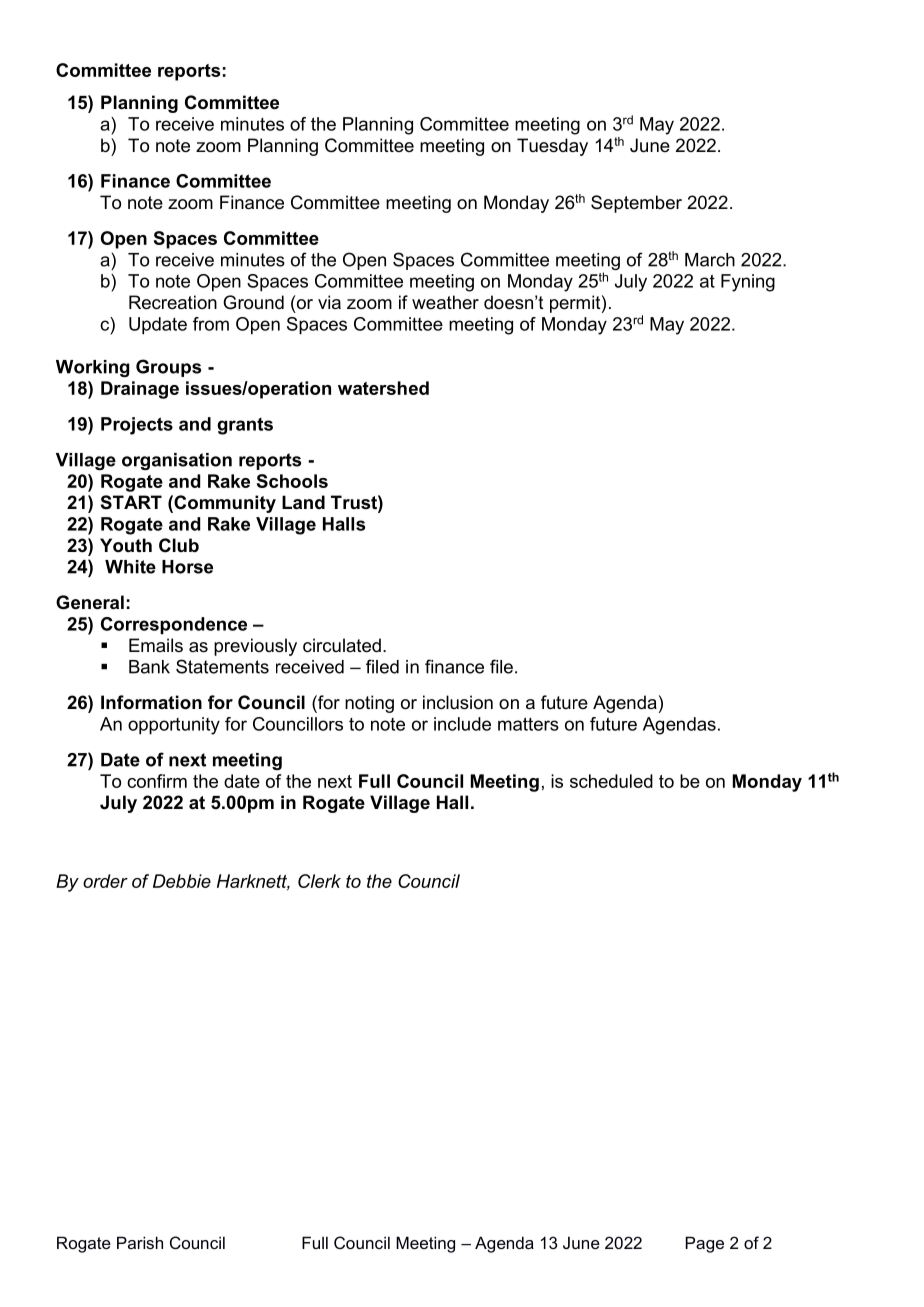  I want to click on September, so click(636, 204).
